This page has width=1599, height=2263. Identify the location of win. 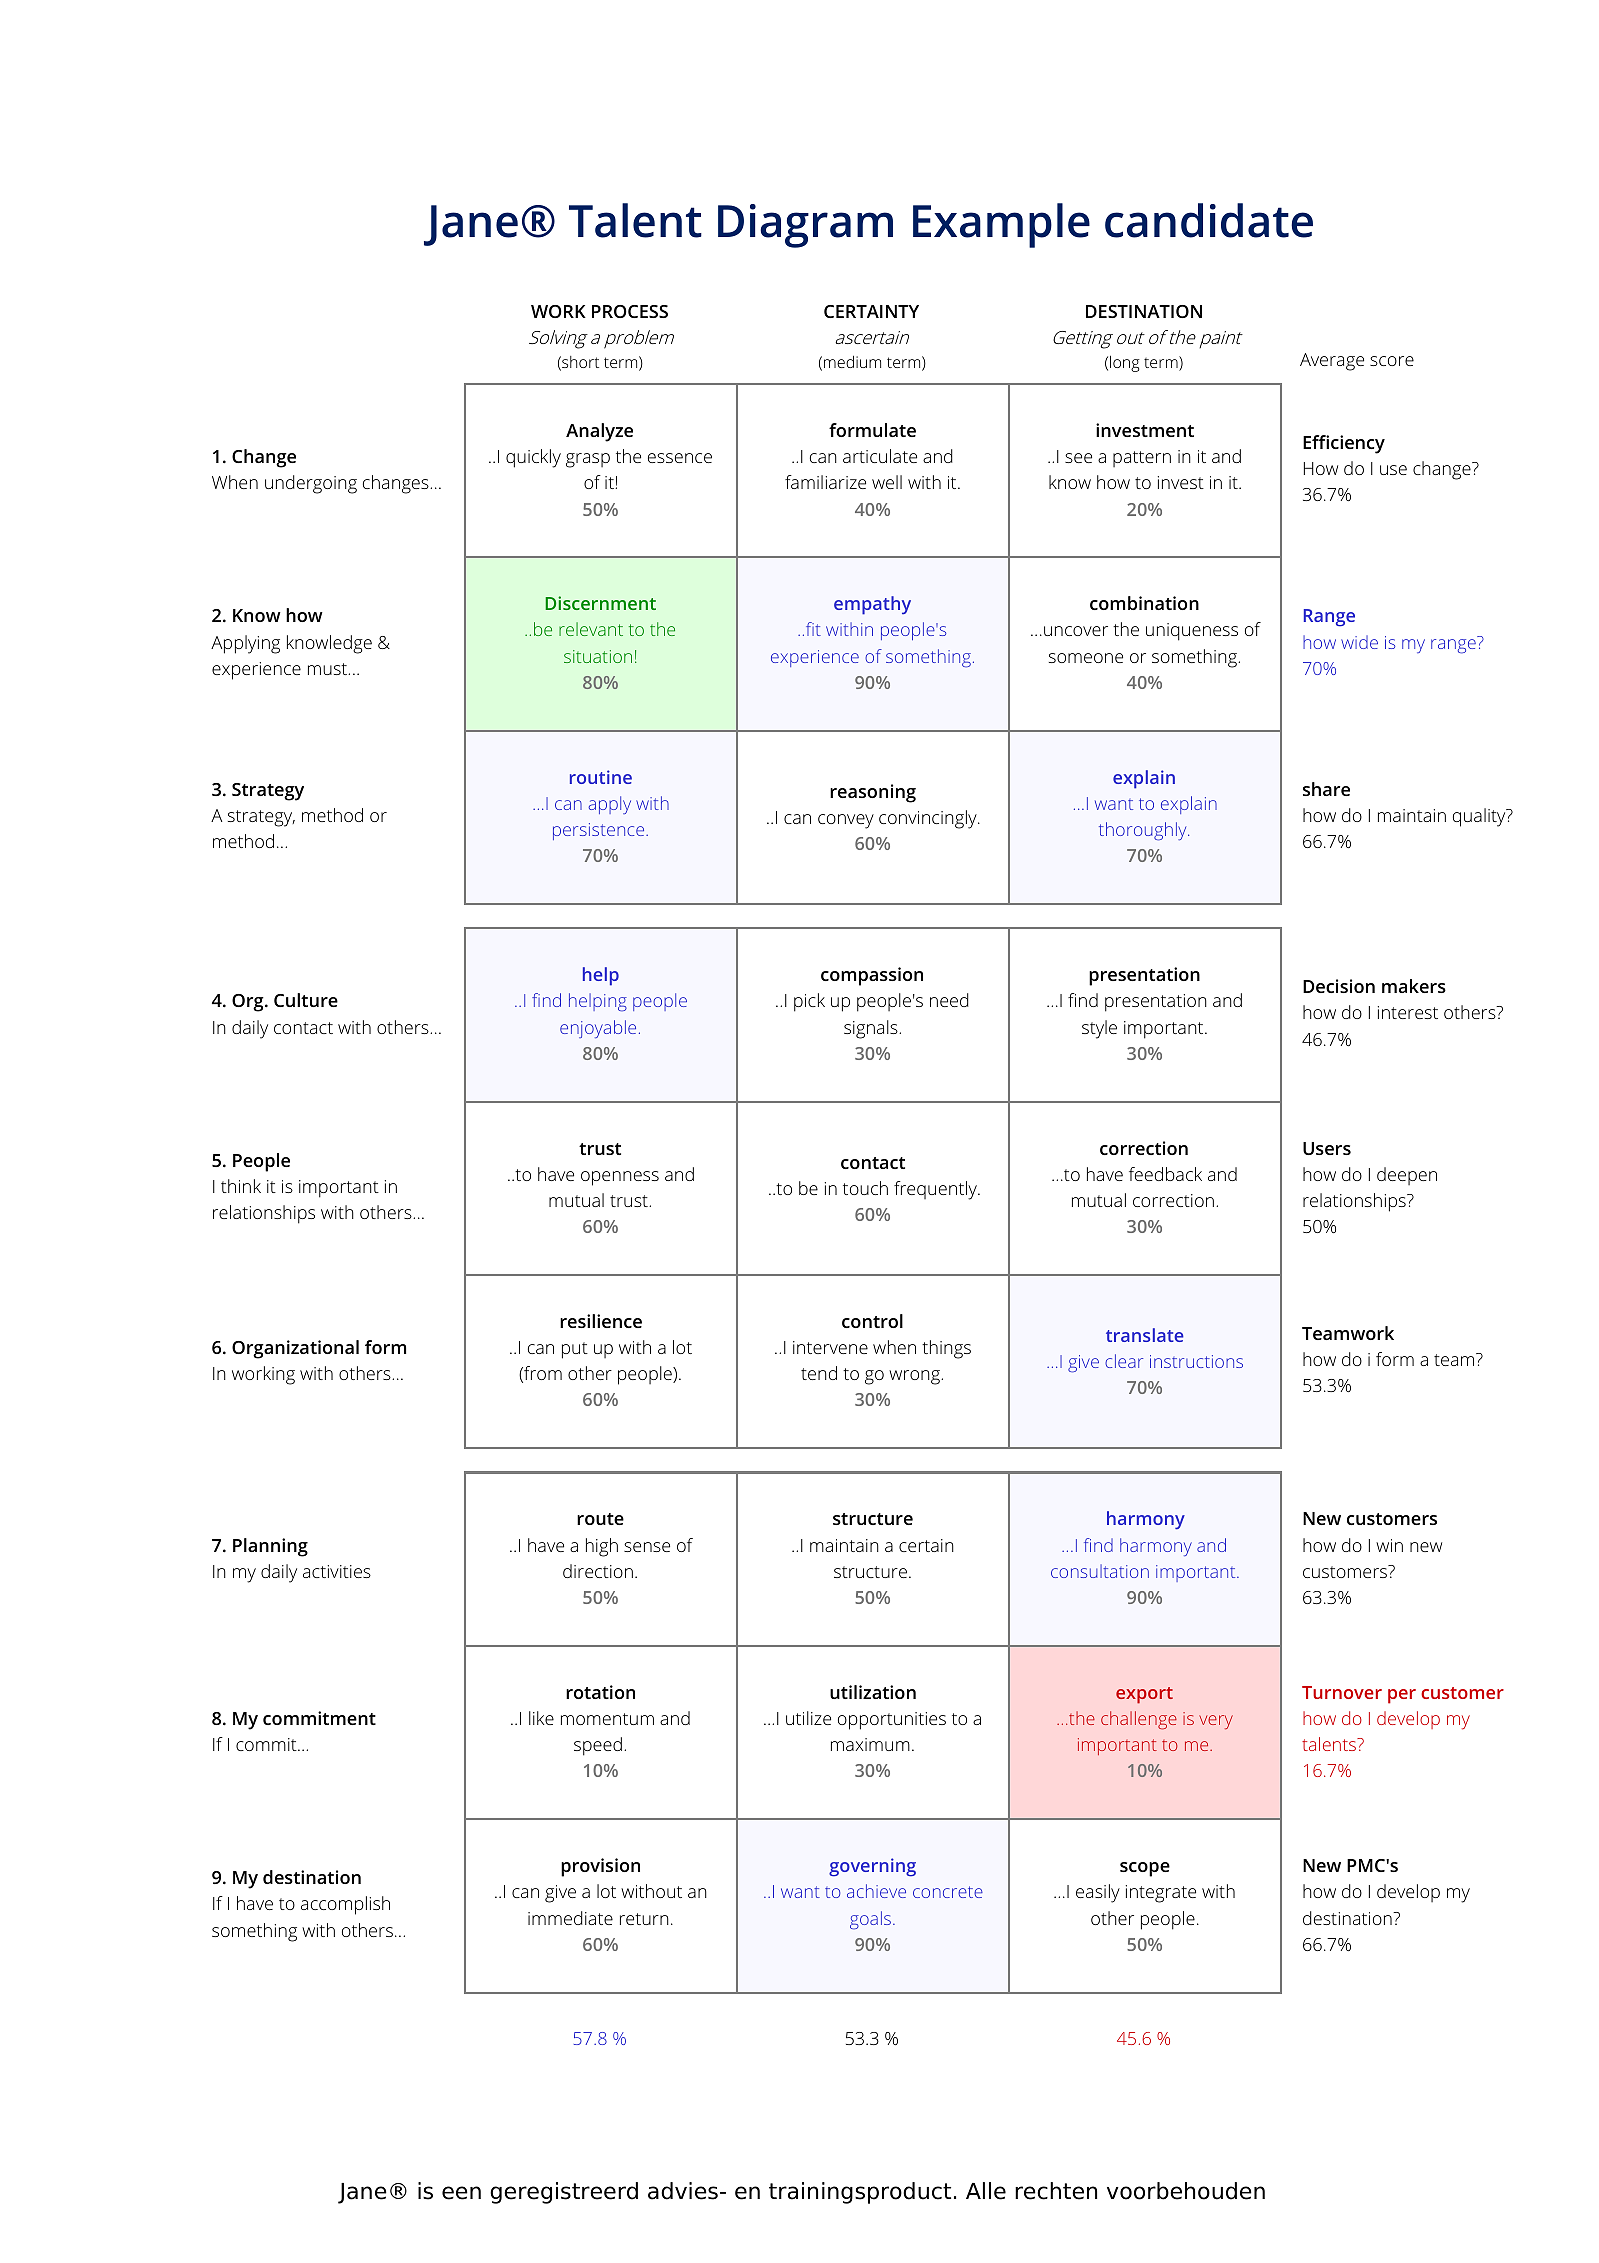
(1389, 1545).
